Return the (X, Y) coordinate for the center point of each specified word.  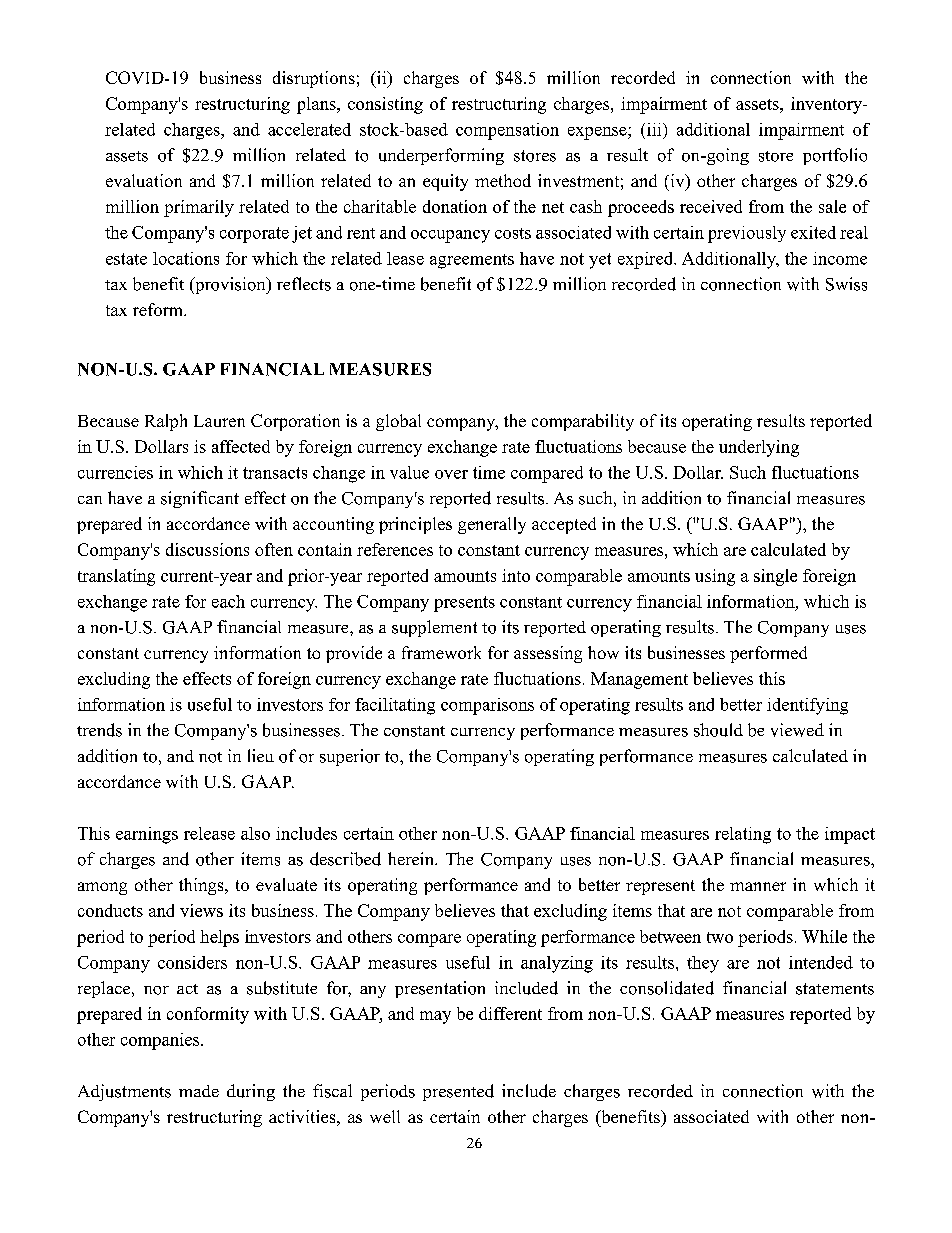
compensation (507, 131)
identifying (807, 706)
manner (758, 886)
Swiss (846, 284)
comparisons (487, 706)
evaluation (144, 180)
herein (412, 858)
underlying (759, 448)
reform (159, 309)
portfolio (835, 156)
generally (492, 525)
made (199, 1091)
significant (200, 499)
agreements (472, 261)
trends (99, 730)
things (202, 886)
